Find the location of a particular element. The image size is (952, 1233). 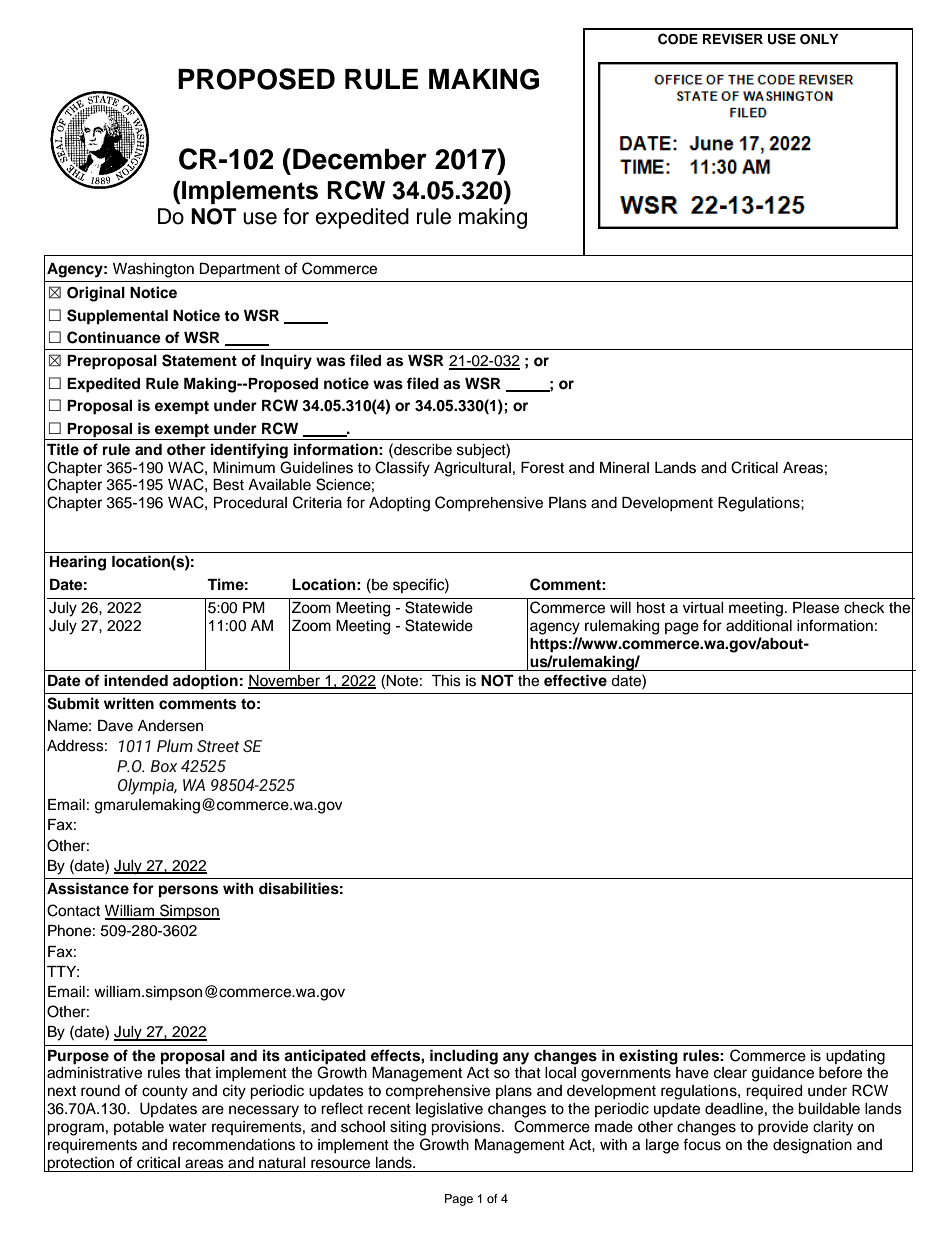

additional is located at coordinates (759, 626).
